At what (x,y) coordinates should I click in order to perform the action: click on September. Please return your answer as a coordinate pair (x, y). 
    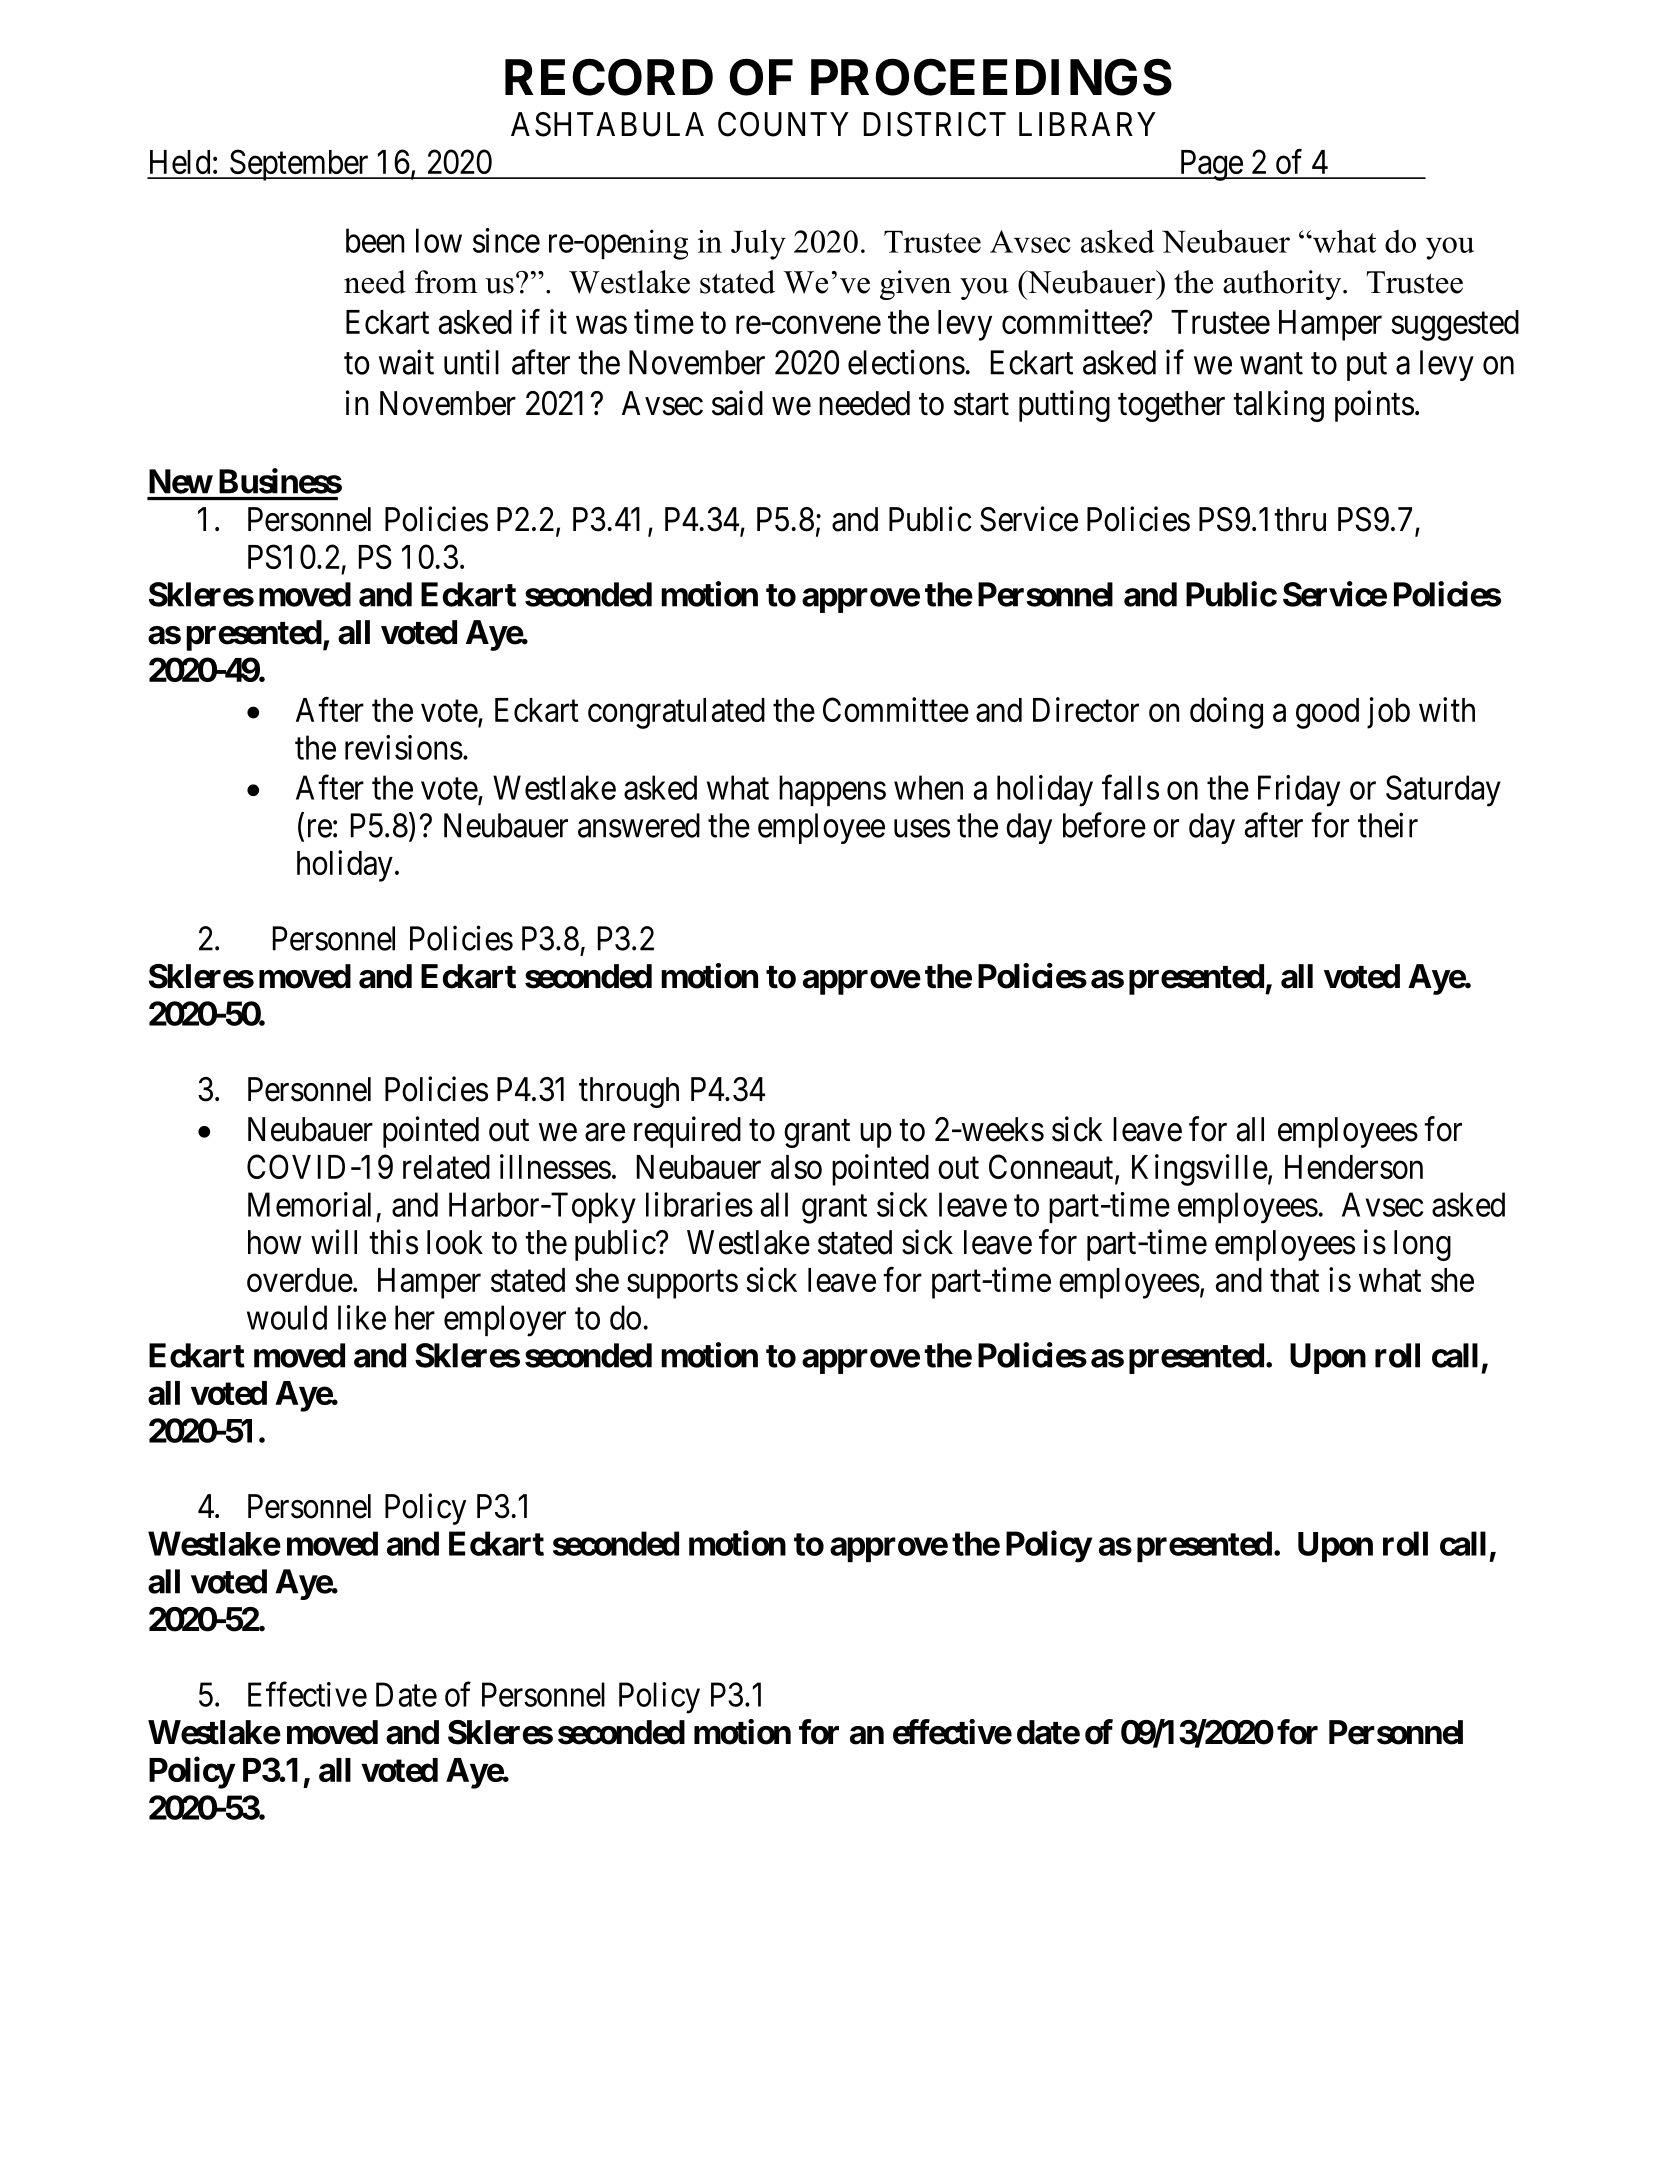
    Looking at the image, I should click on (299, 165).
